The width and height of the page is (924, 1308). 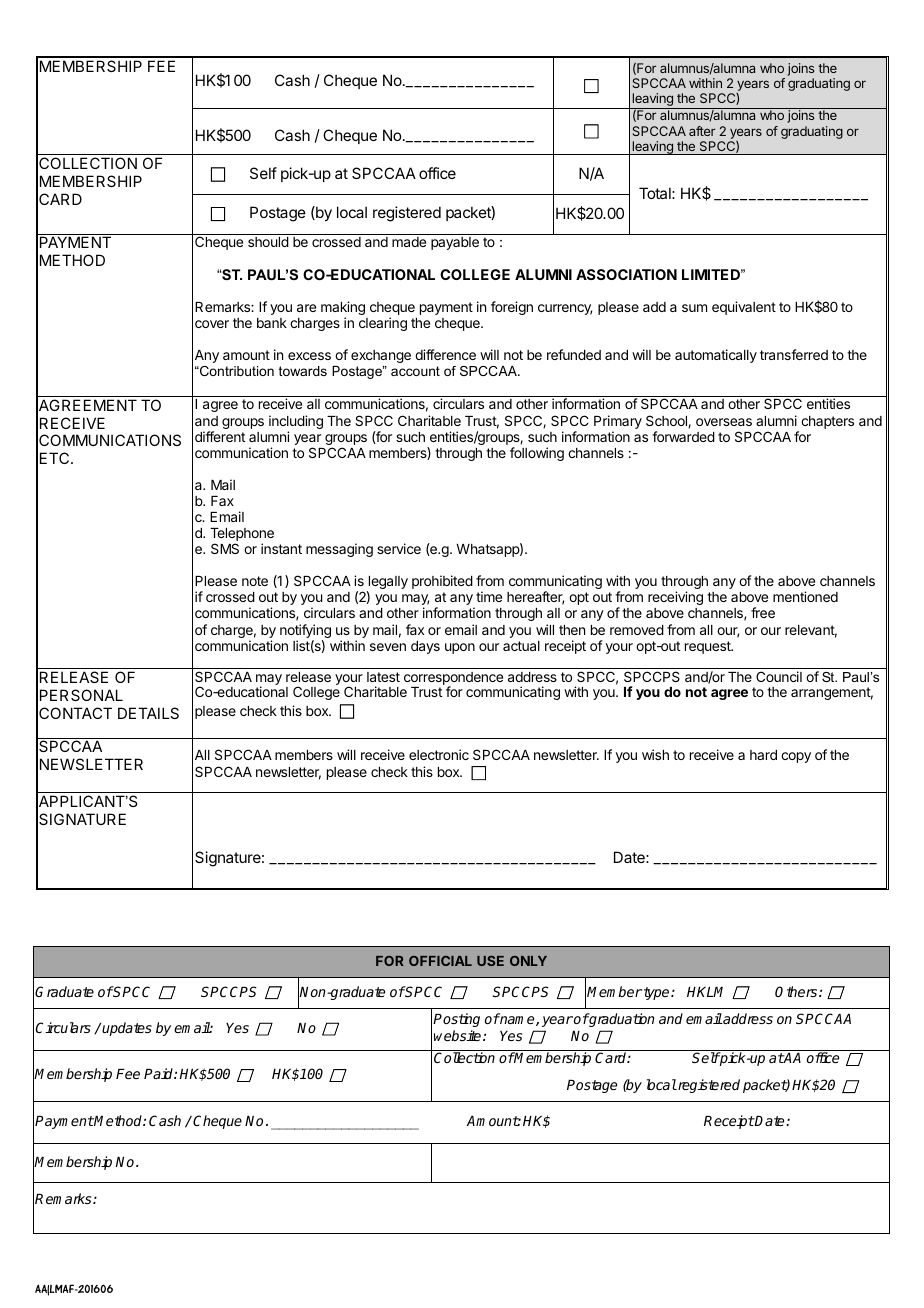 What do you see at coordinates (148, 713) in the page?
I see `DETAILS` at bounding box center [148, 713].
